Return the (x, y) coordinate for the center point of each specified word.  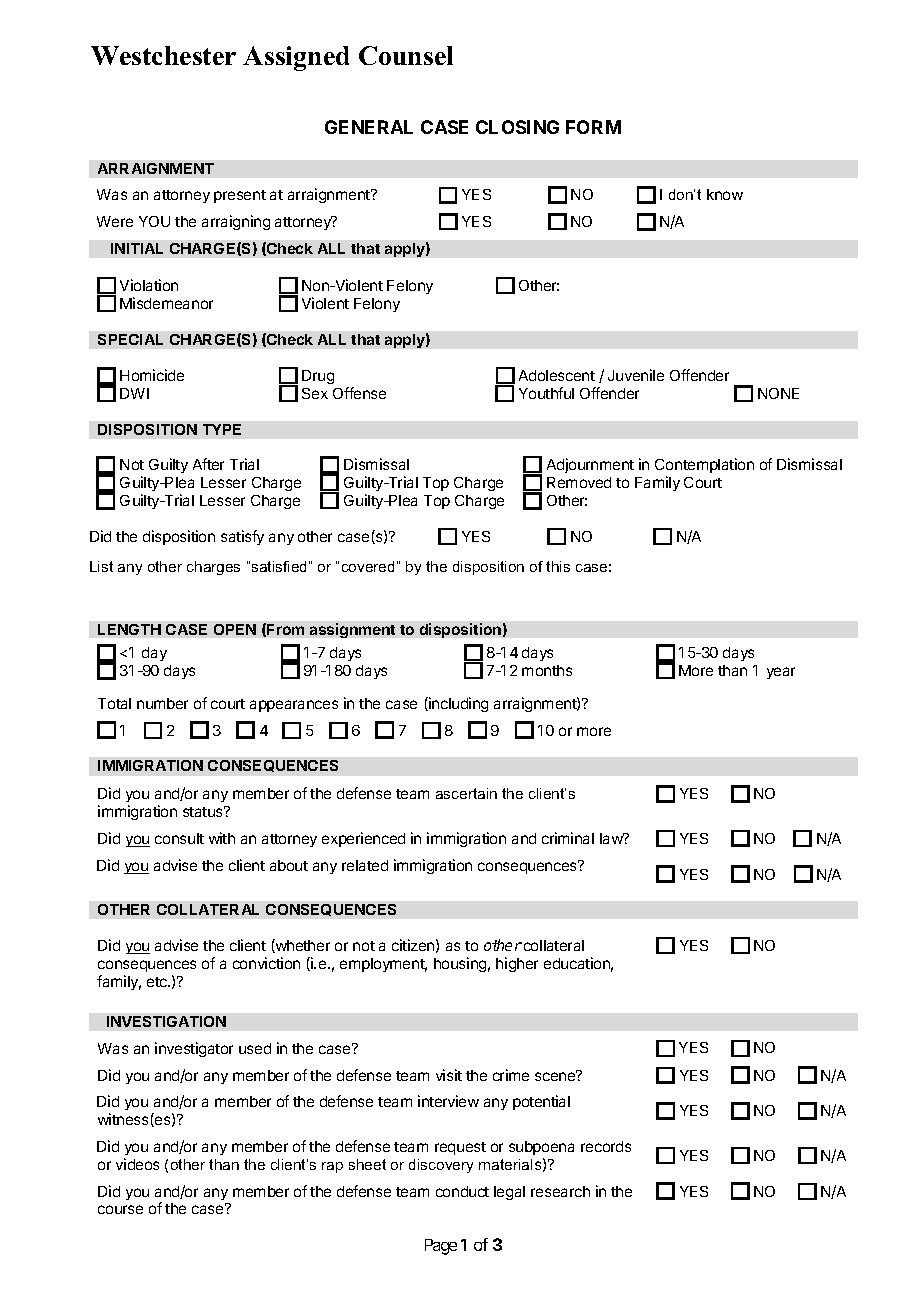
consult (179, 838)
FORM (593, 127)
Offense (359, 393)
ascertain (466, 793)
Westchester (163, 55)
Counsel (406, 55)
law (612, 838)
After (208, 464)
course (120, 1209)
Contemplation (704, 465)
